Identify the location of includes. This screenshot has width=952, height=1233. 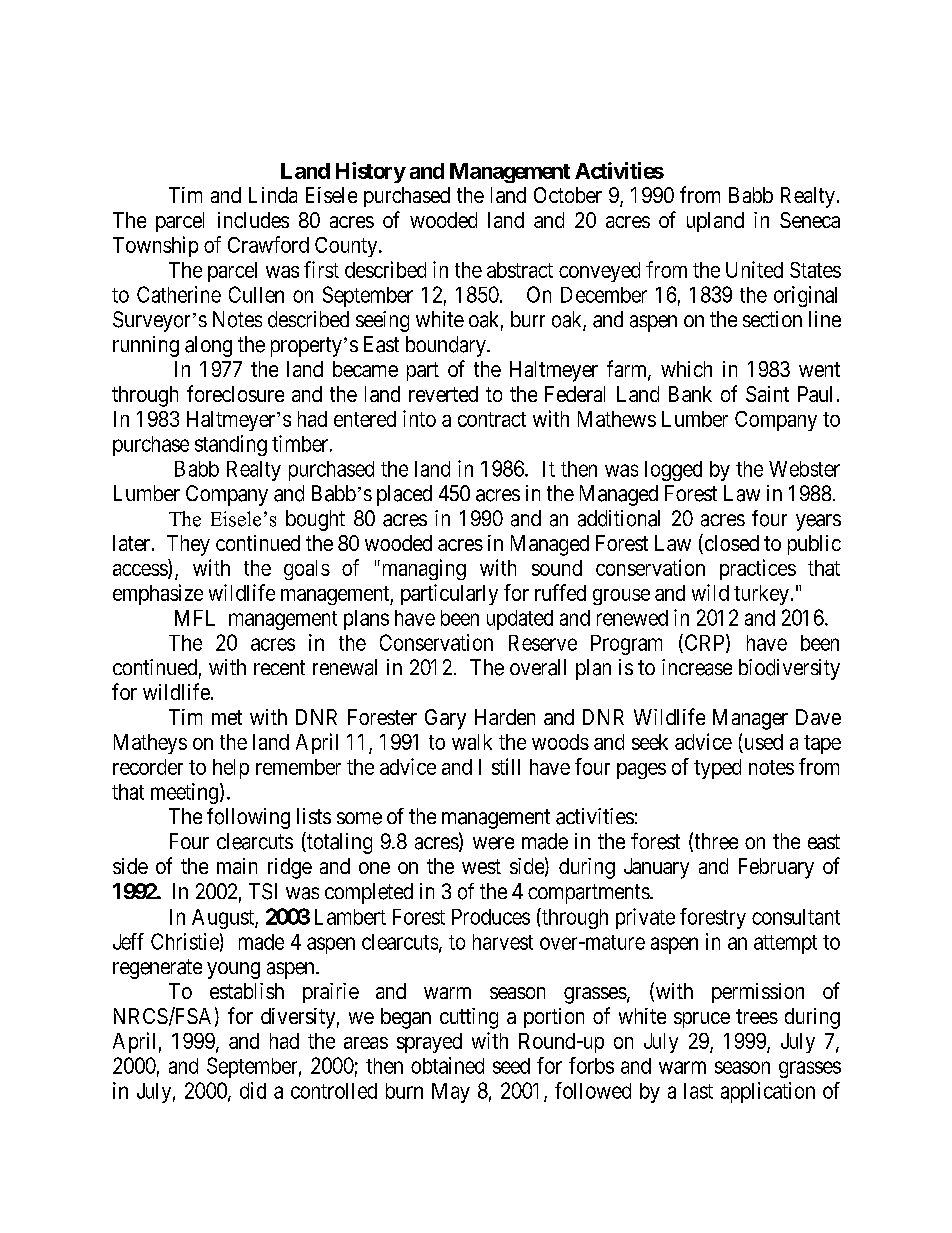
(253, 220).
